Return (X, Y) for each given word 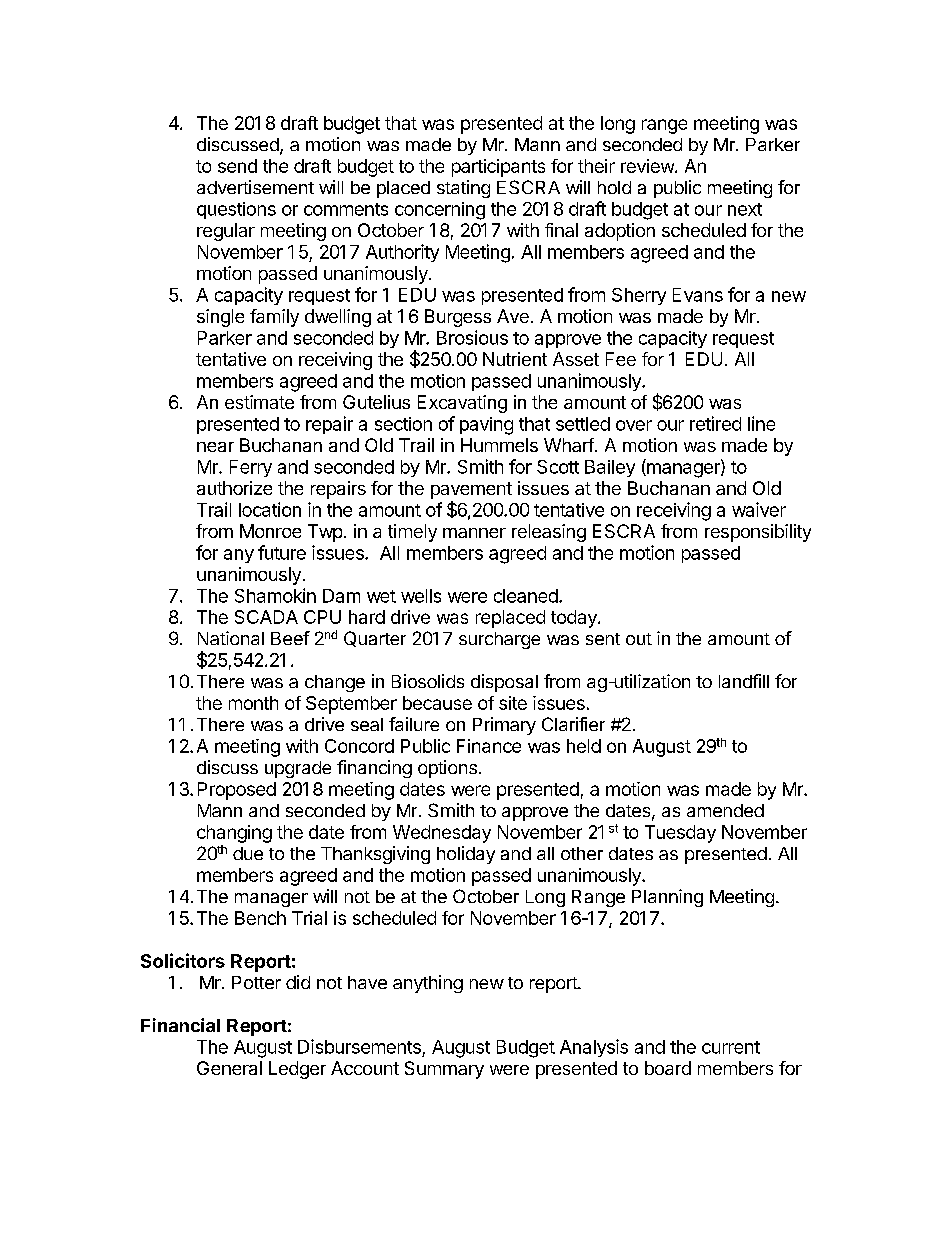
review (648, 166)
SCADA (266, 617)
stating (463, 189)
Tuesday (680, 834)
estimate (259, 402)
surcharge (499, 640)
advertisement (255, 187)
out (639, 639)
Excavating (462, 404)
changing (234, 834)
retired (715, 423)
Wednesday (442, 834)
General (229, 1068)
